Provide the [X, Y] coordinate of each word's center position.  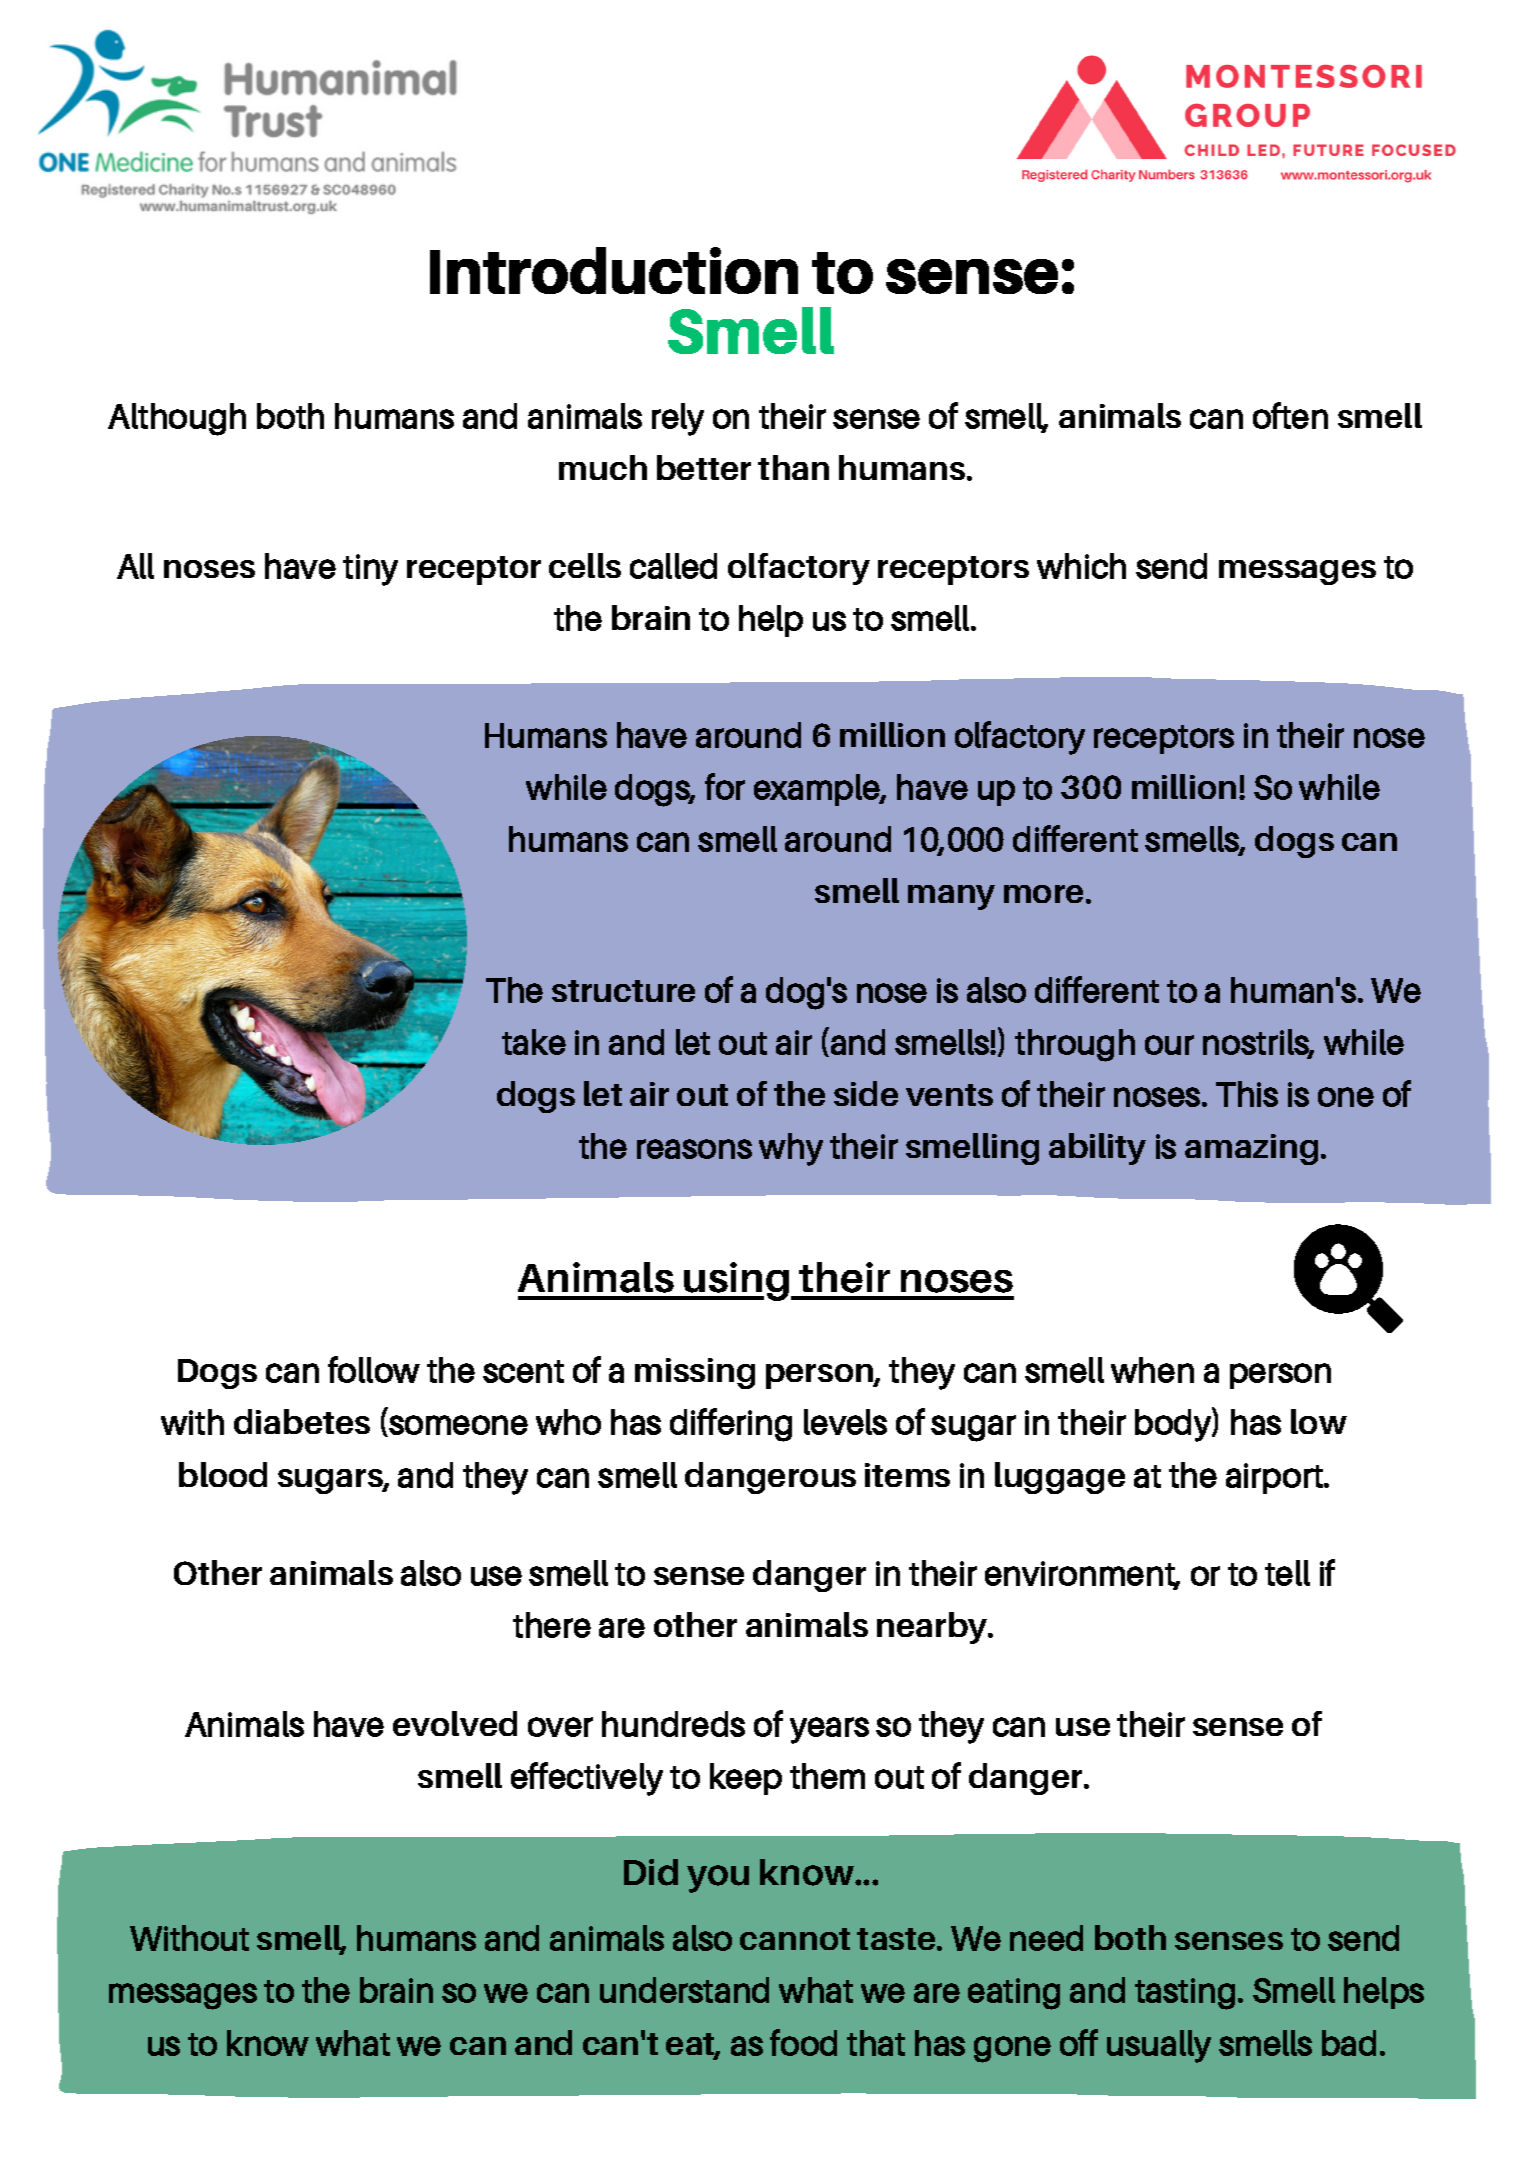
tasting [1185, 1994]
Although [177, 419]
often [1290, 415]
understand [684, 1990]
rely [678, 419]
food [803, 2042]
